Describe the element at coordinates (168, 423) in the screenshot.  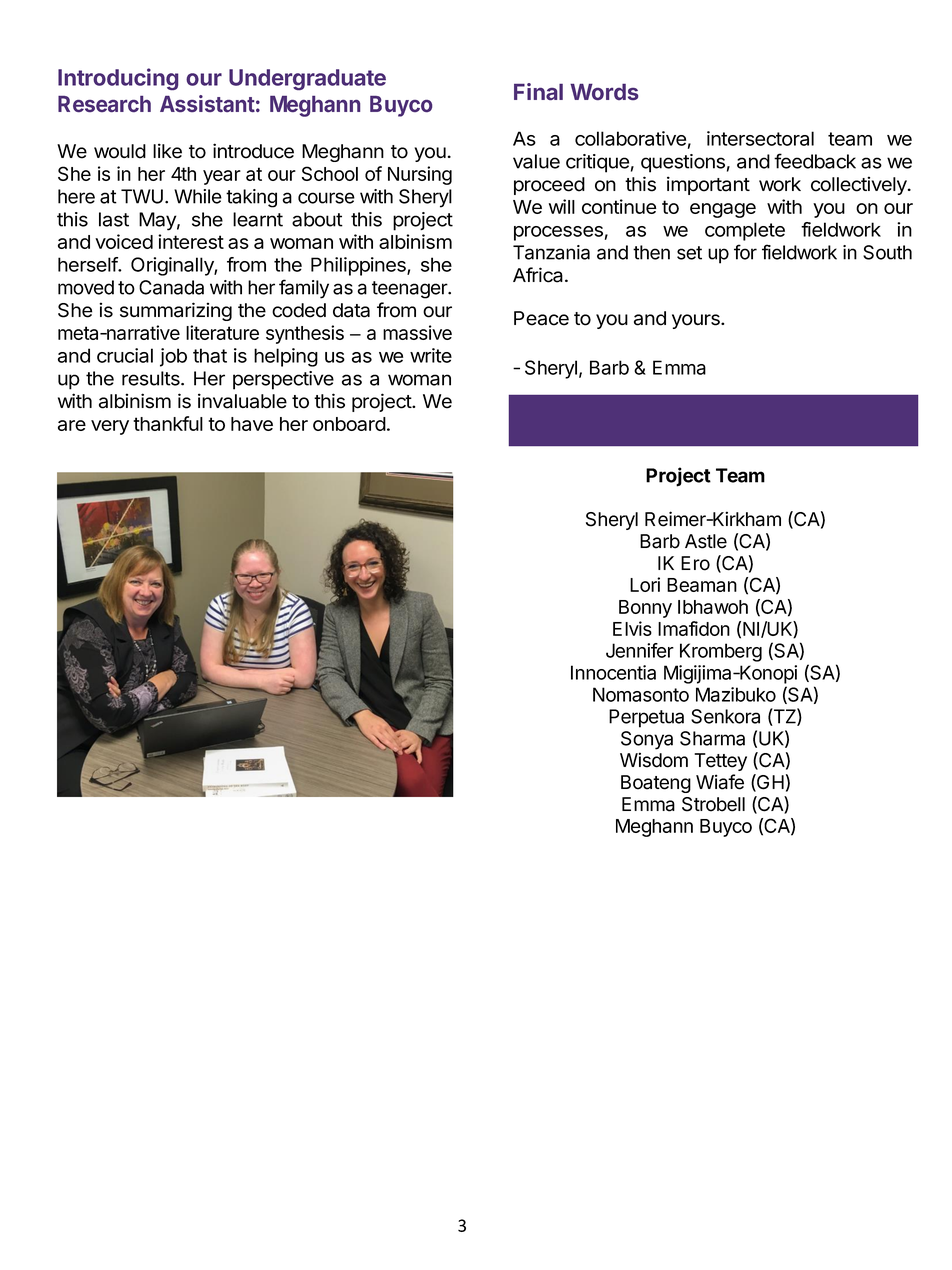
I see `thankful` at that location.
